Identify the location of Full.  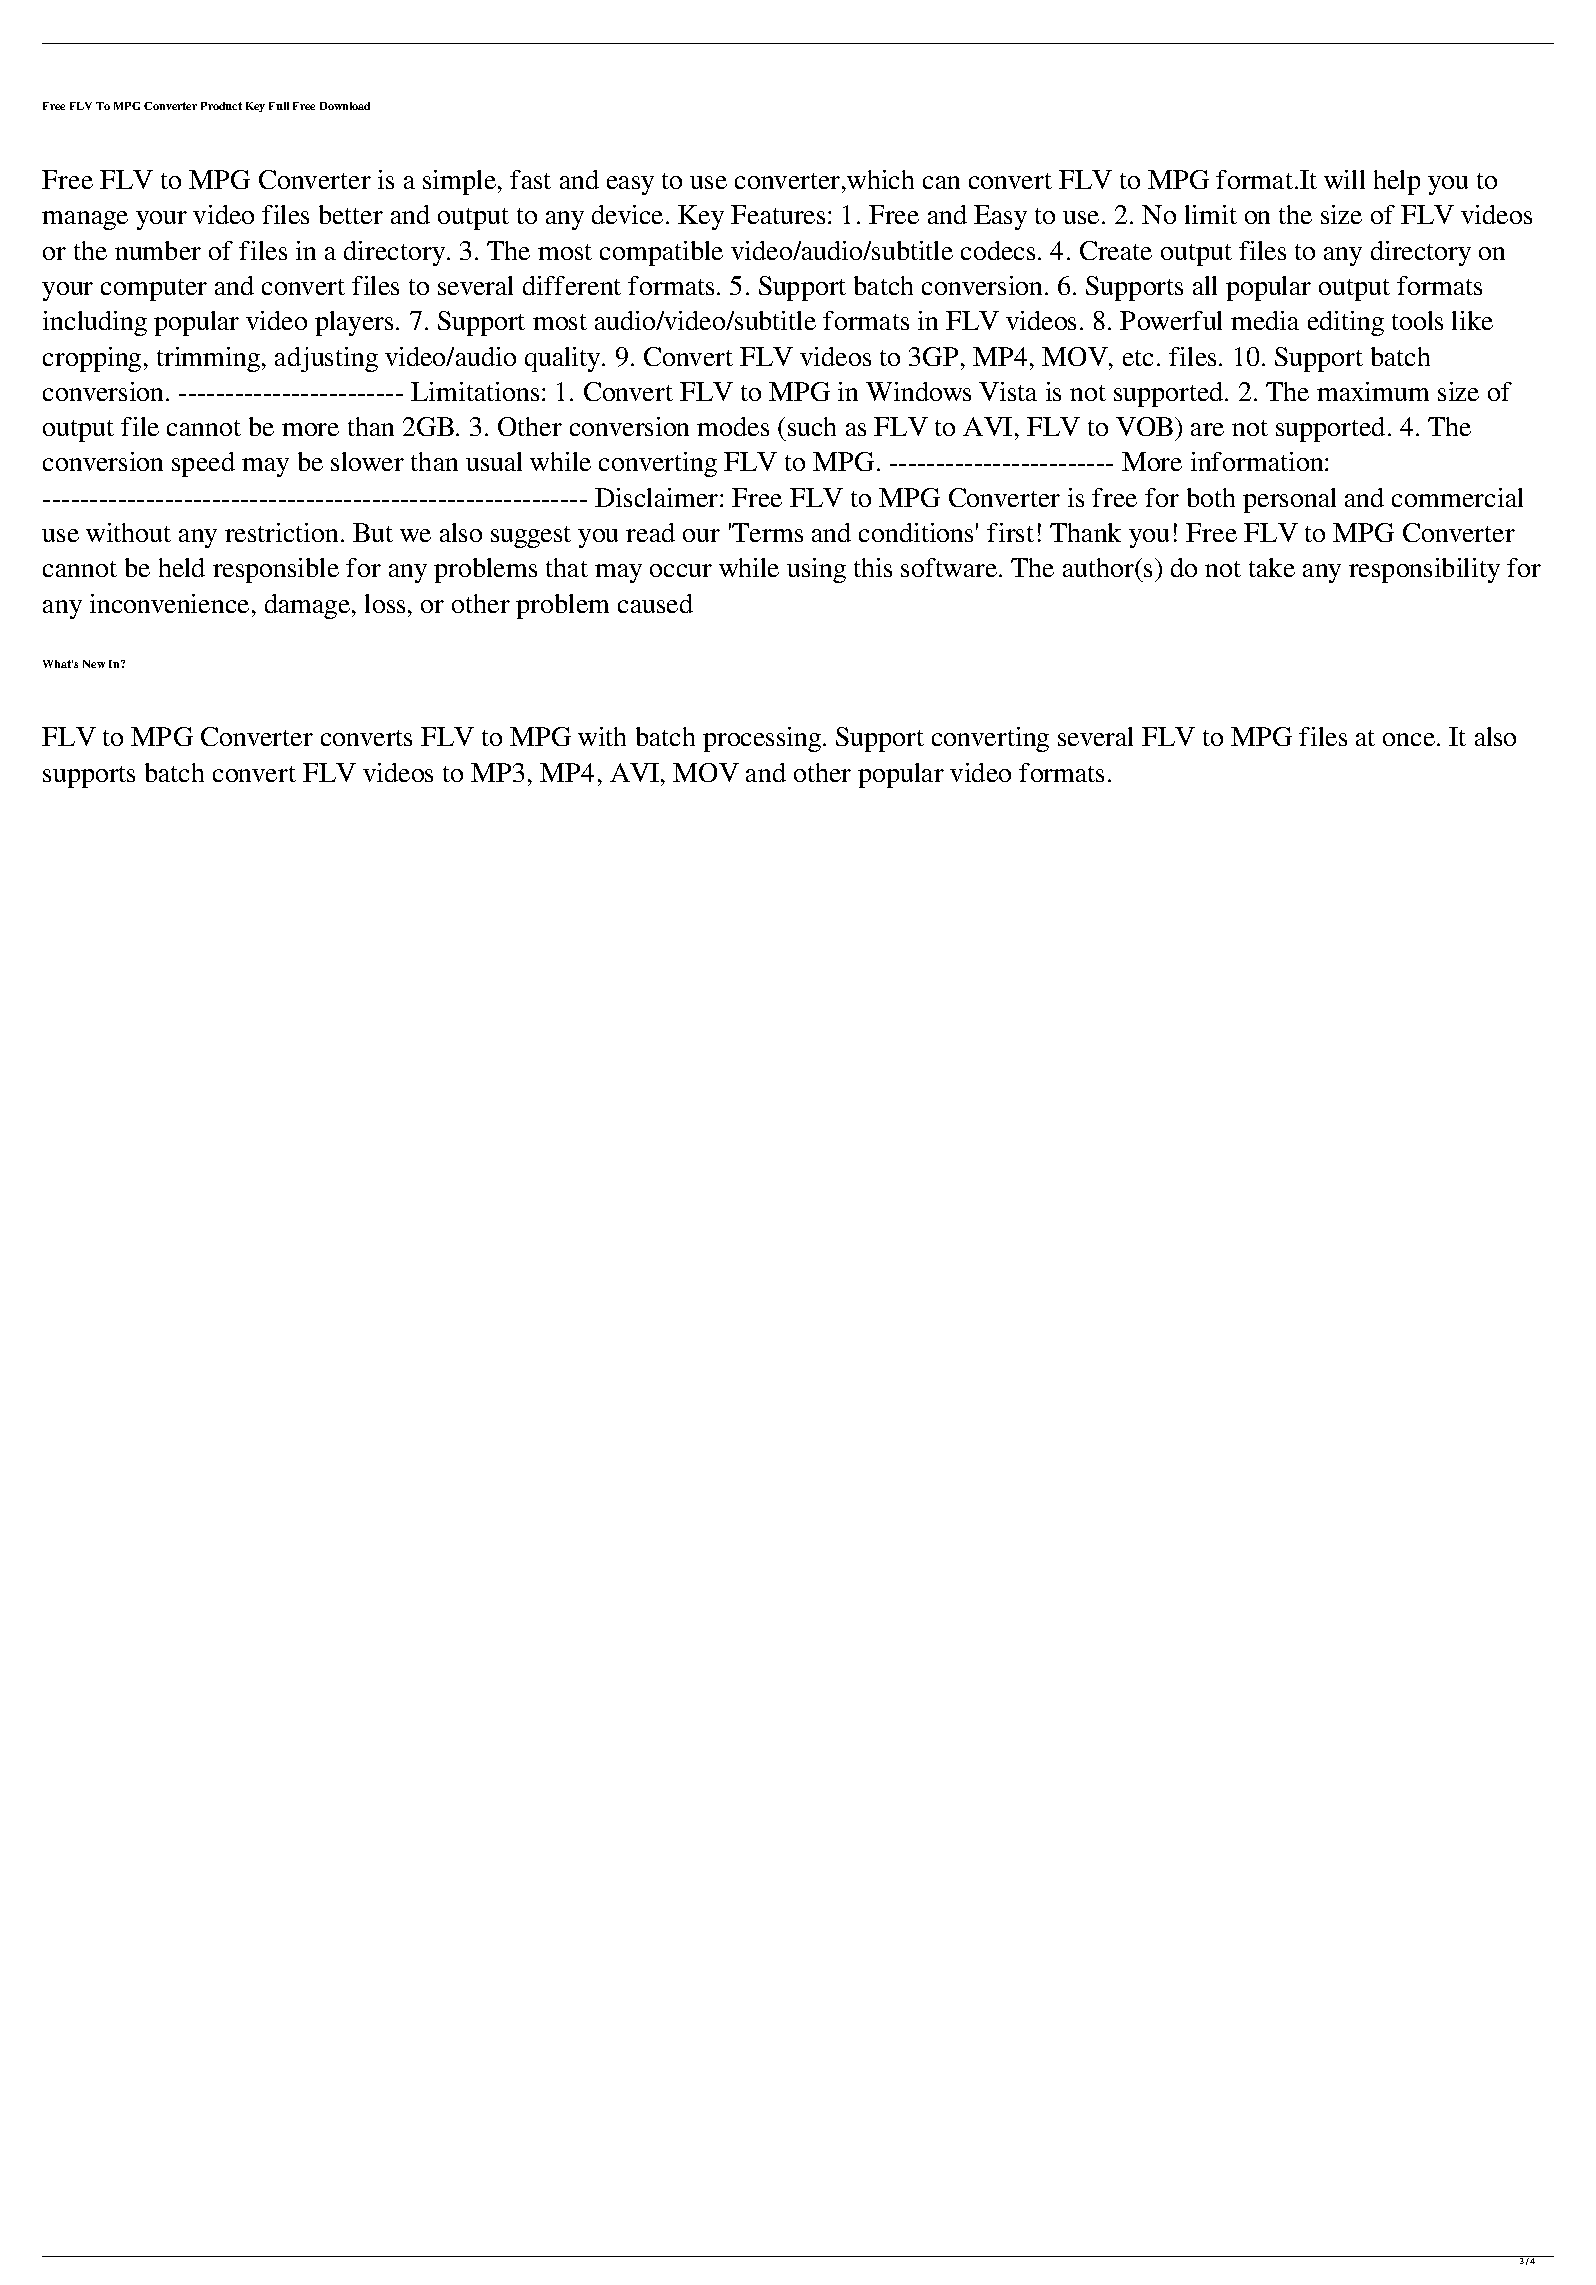
(279, 106).
